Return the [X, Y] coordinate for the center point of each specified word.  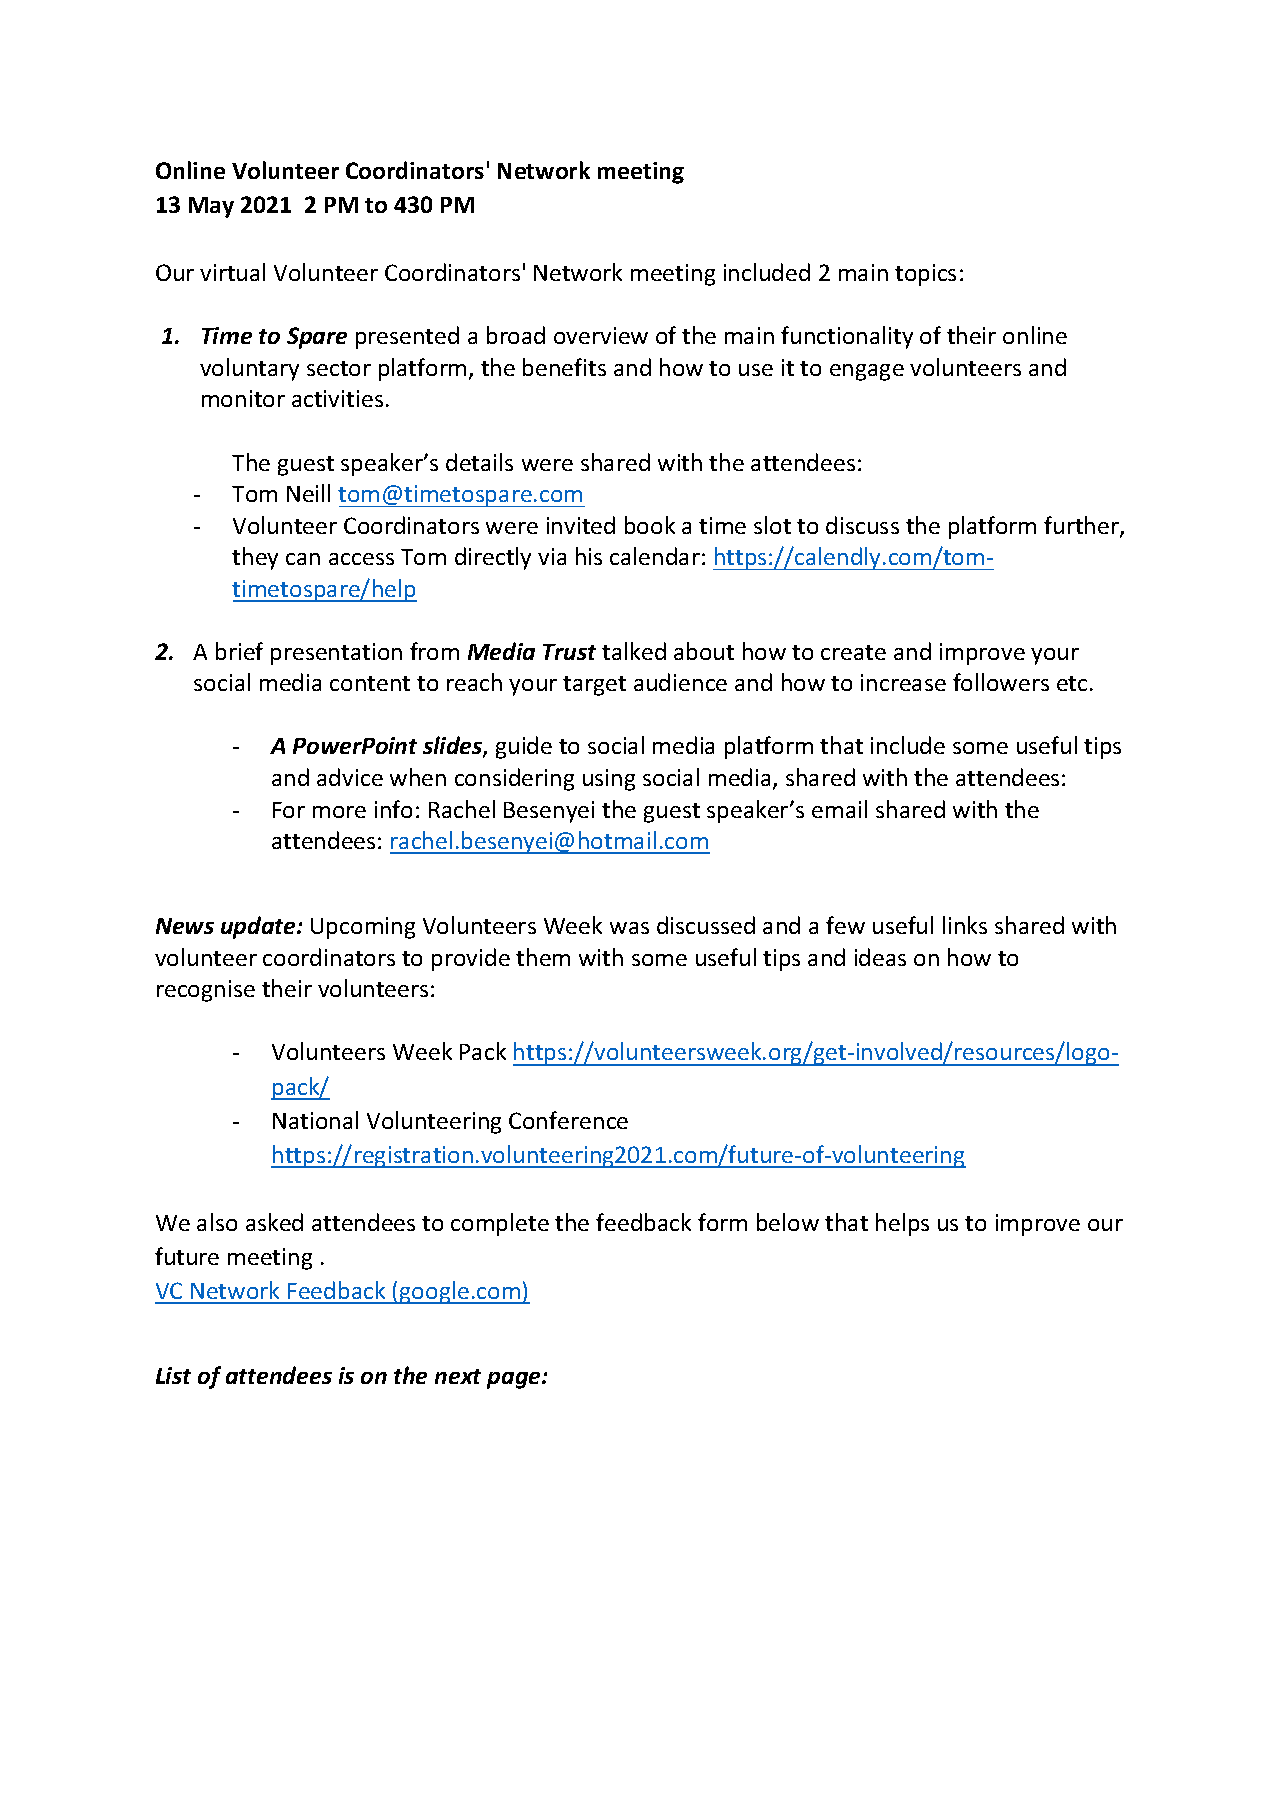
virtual [232, 272]
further [1082, 526]
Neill [308, 493]
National [315, 1120]
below [788, 1222]
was [629, 928]
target [594, 686]
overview [601, 335]
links [965, 925]
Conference [568, 1120]
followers [1001, 682]
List [173, 1375]
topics [925, 275]
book [650, 525]
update [259, 927]
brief [239, 651]
